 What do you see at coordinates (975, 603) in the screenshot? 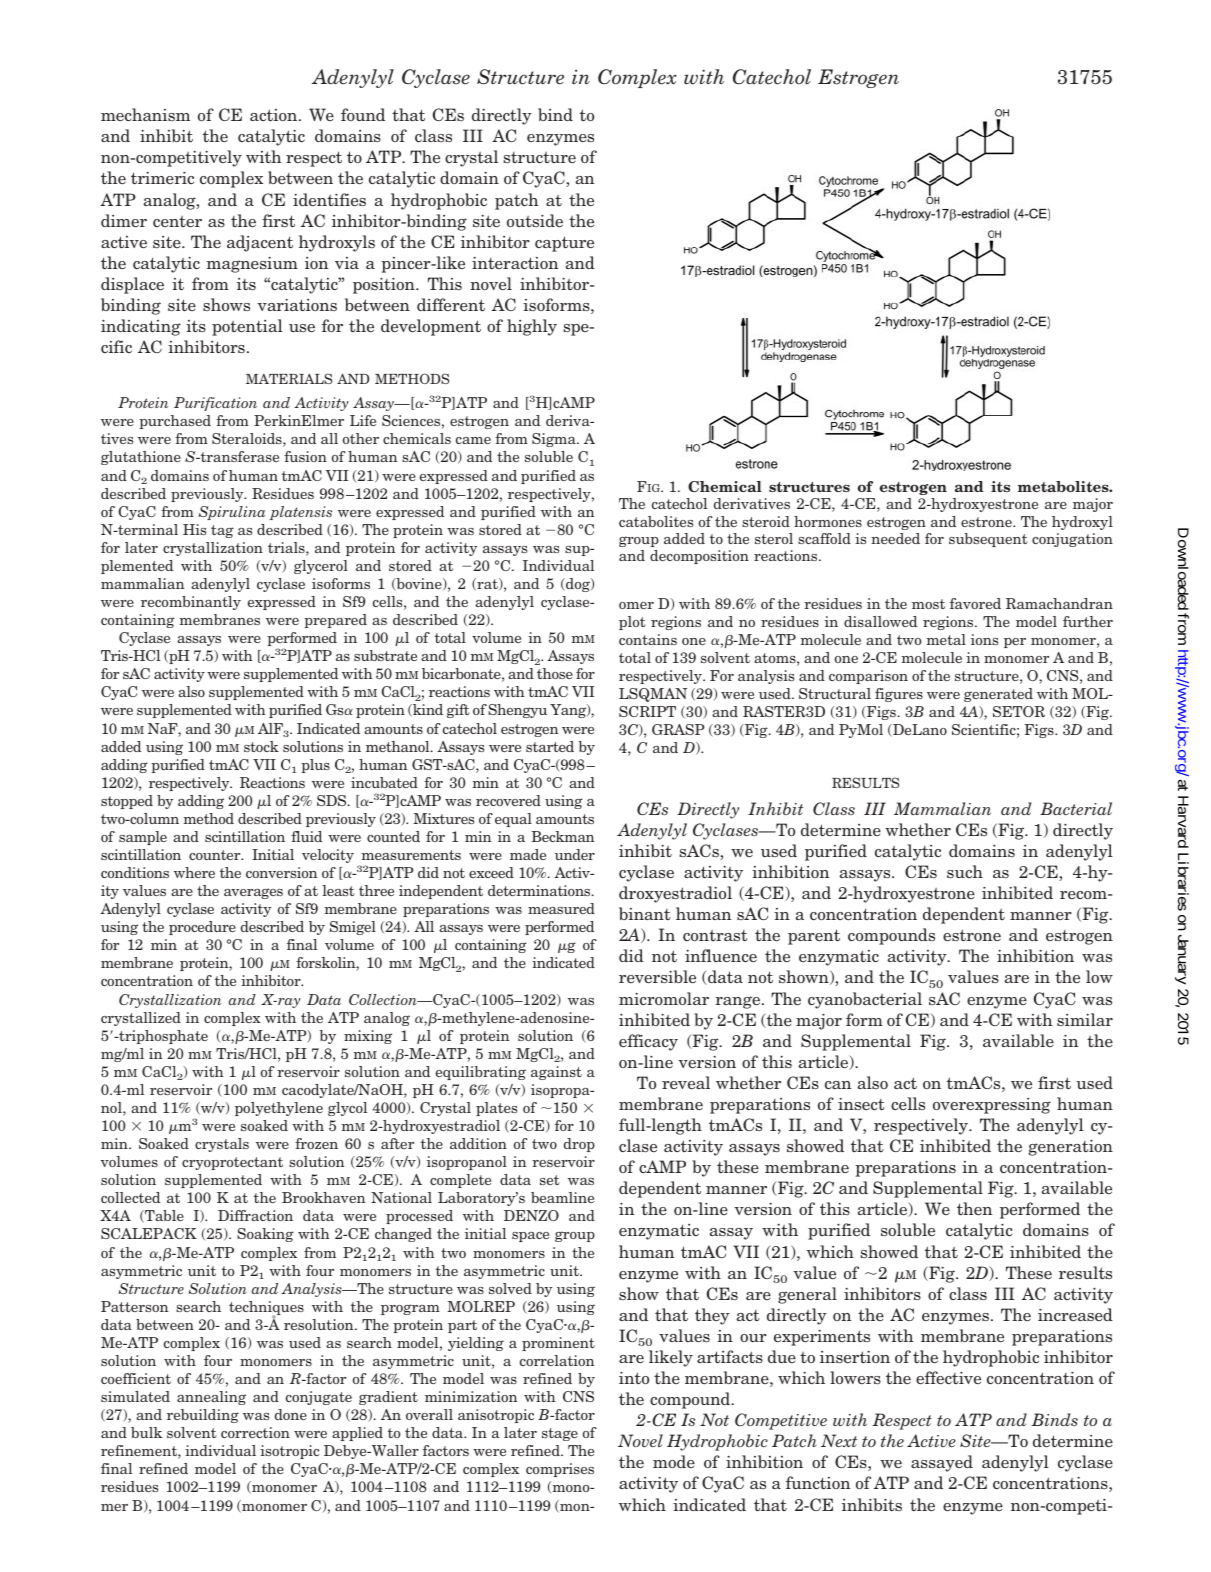
I see `favored` at bounding box center [975, 603].
